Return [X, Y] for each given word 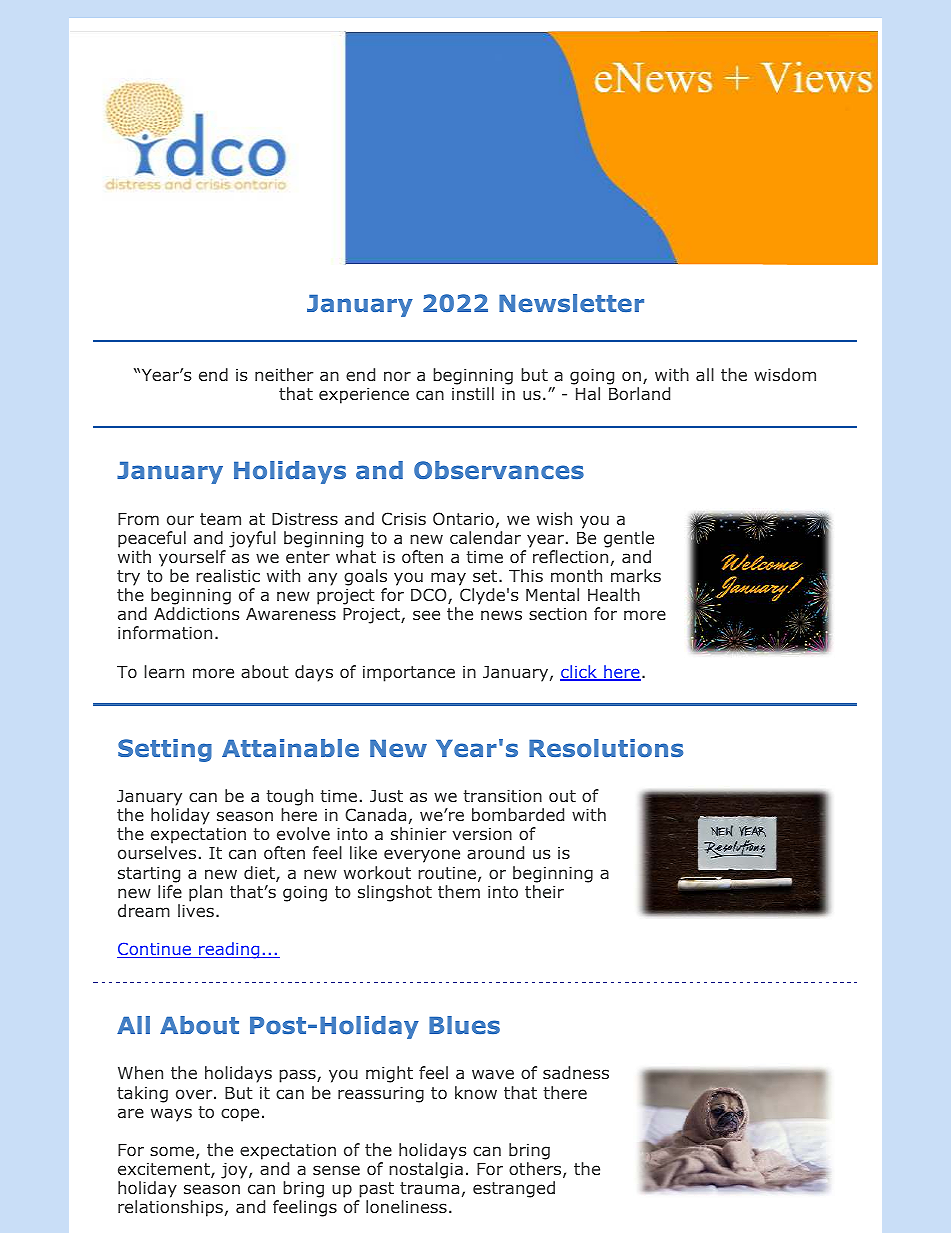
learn [164, 671]
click [579, 673]
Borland [639, 393]
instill [473, 393]
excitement [165, 1170]
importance [409, 673]
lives [196, 910]
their [544, 891]
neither [284, 374]
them [459, 891]
